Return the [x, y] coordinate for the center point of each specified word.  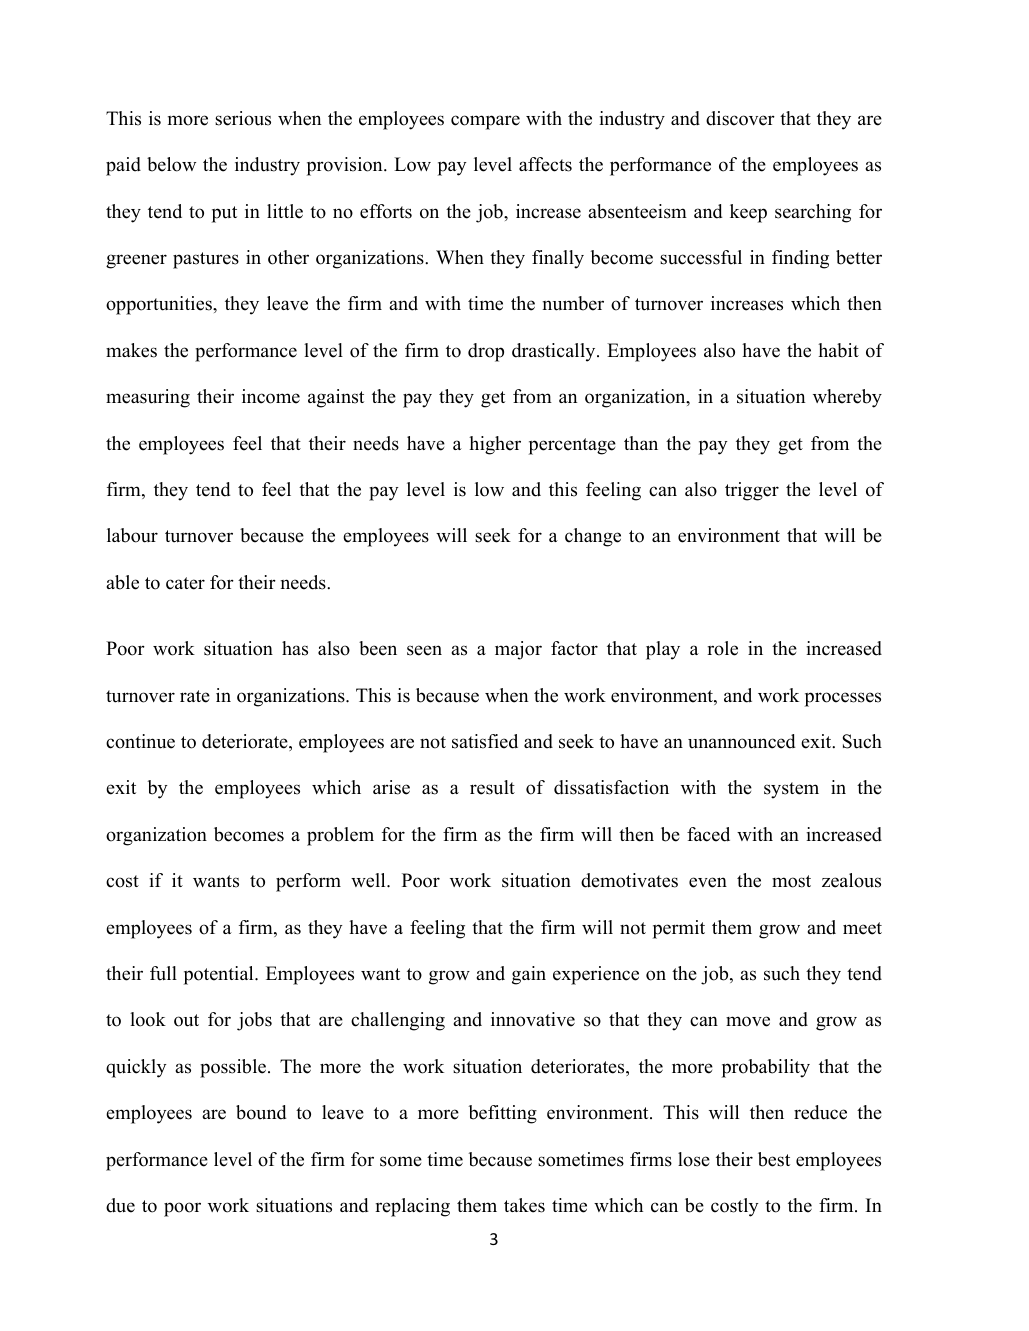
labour [132, 535]
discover [740, 118]
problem [340, 836]
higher [495, 445]
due [120, 1205]
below [171, 164]
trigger [752, 491]
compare [485, 122]
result [492, 787]
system [791, 790]
